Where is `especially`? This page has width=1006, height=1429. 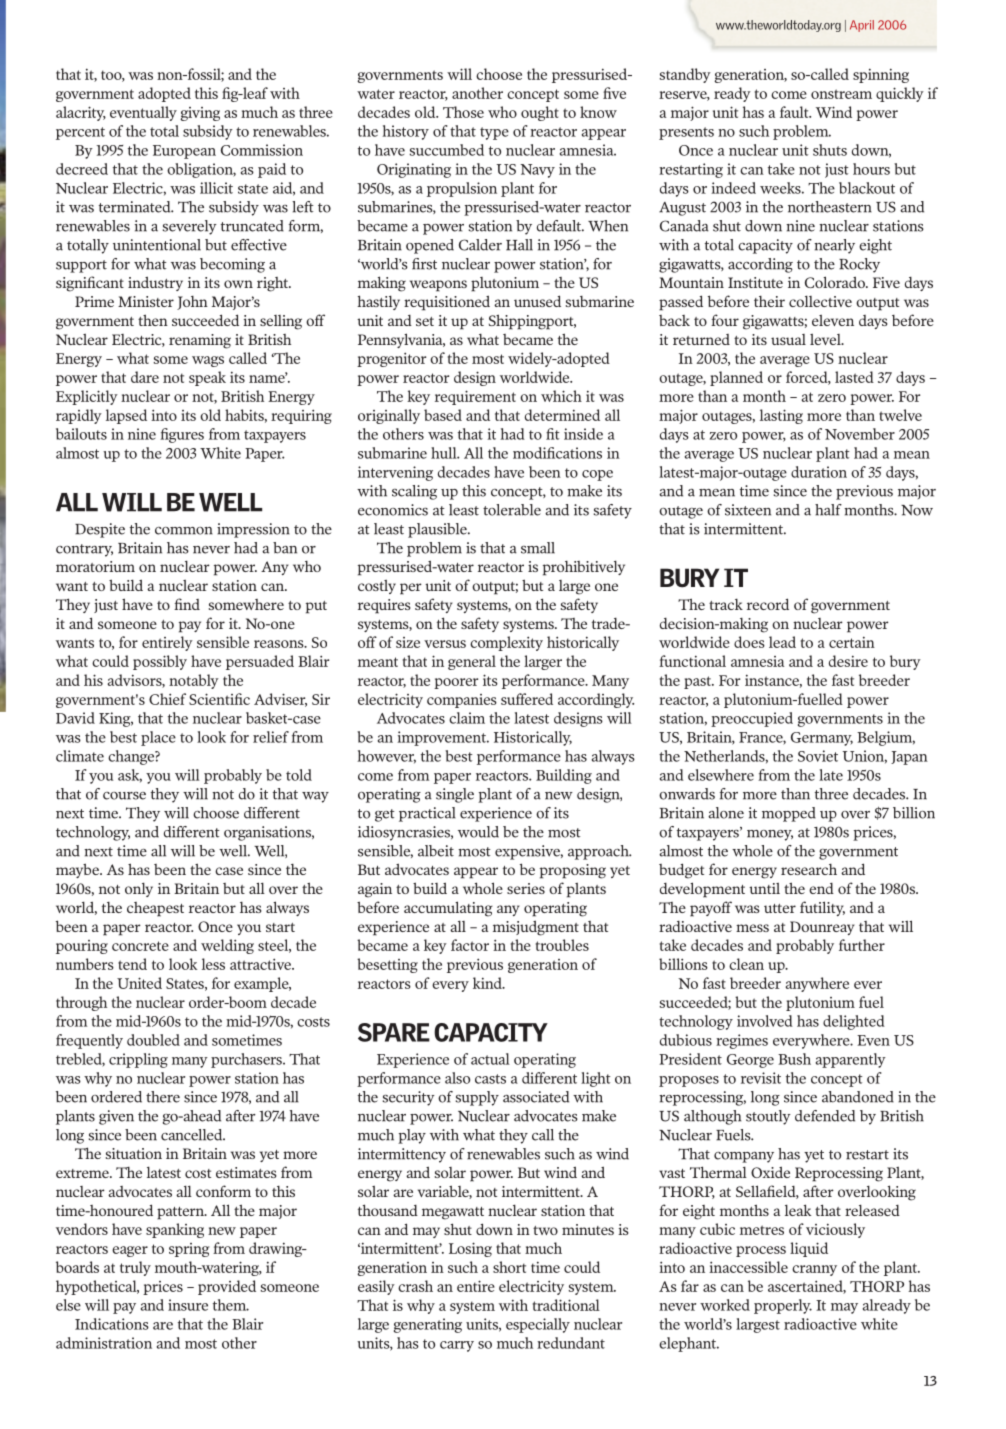 especially is located at coordinates (538, 1325).
